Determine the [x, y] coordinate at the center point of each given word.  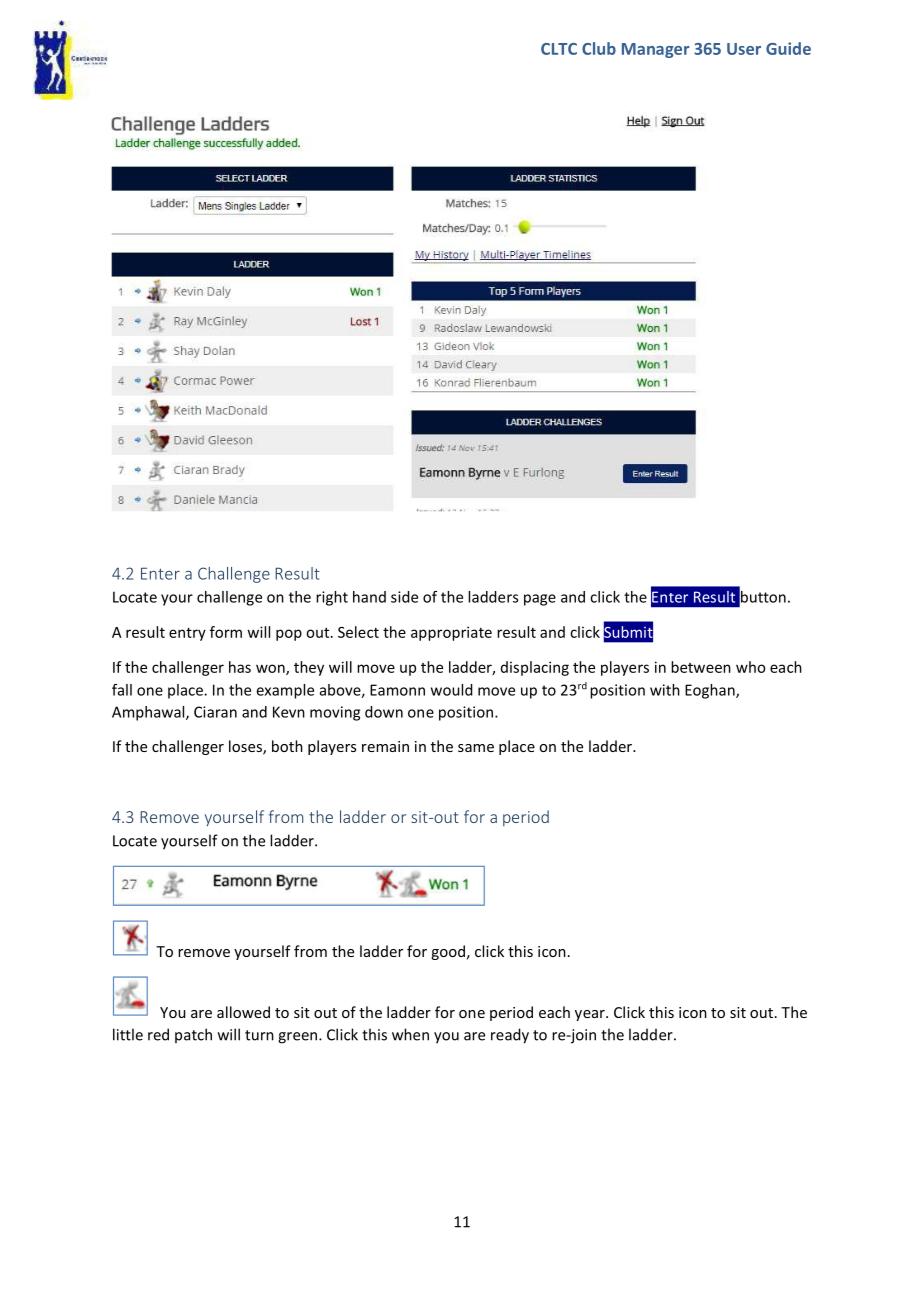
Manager [656, 50]
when [410, 1034]
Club [599, 48]
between [701, 667]
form [226, 632]
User [744, 49]
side [404, 597]
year [591, 1015]
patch [193, 1035]
